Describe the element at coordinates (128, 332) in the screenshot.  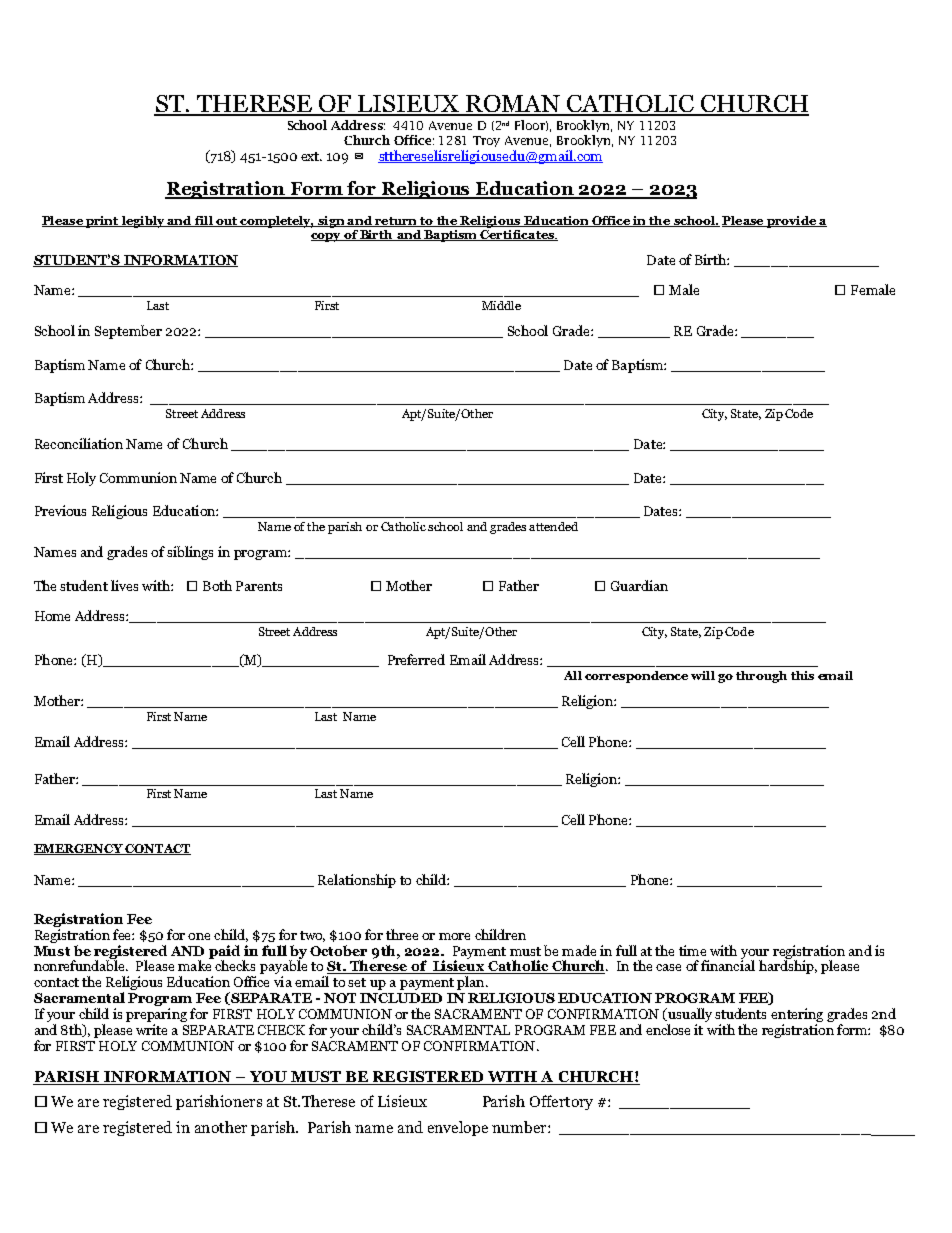
I see `September` at that location.
